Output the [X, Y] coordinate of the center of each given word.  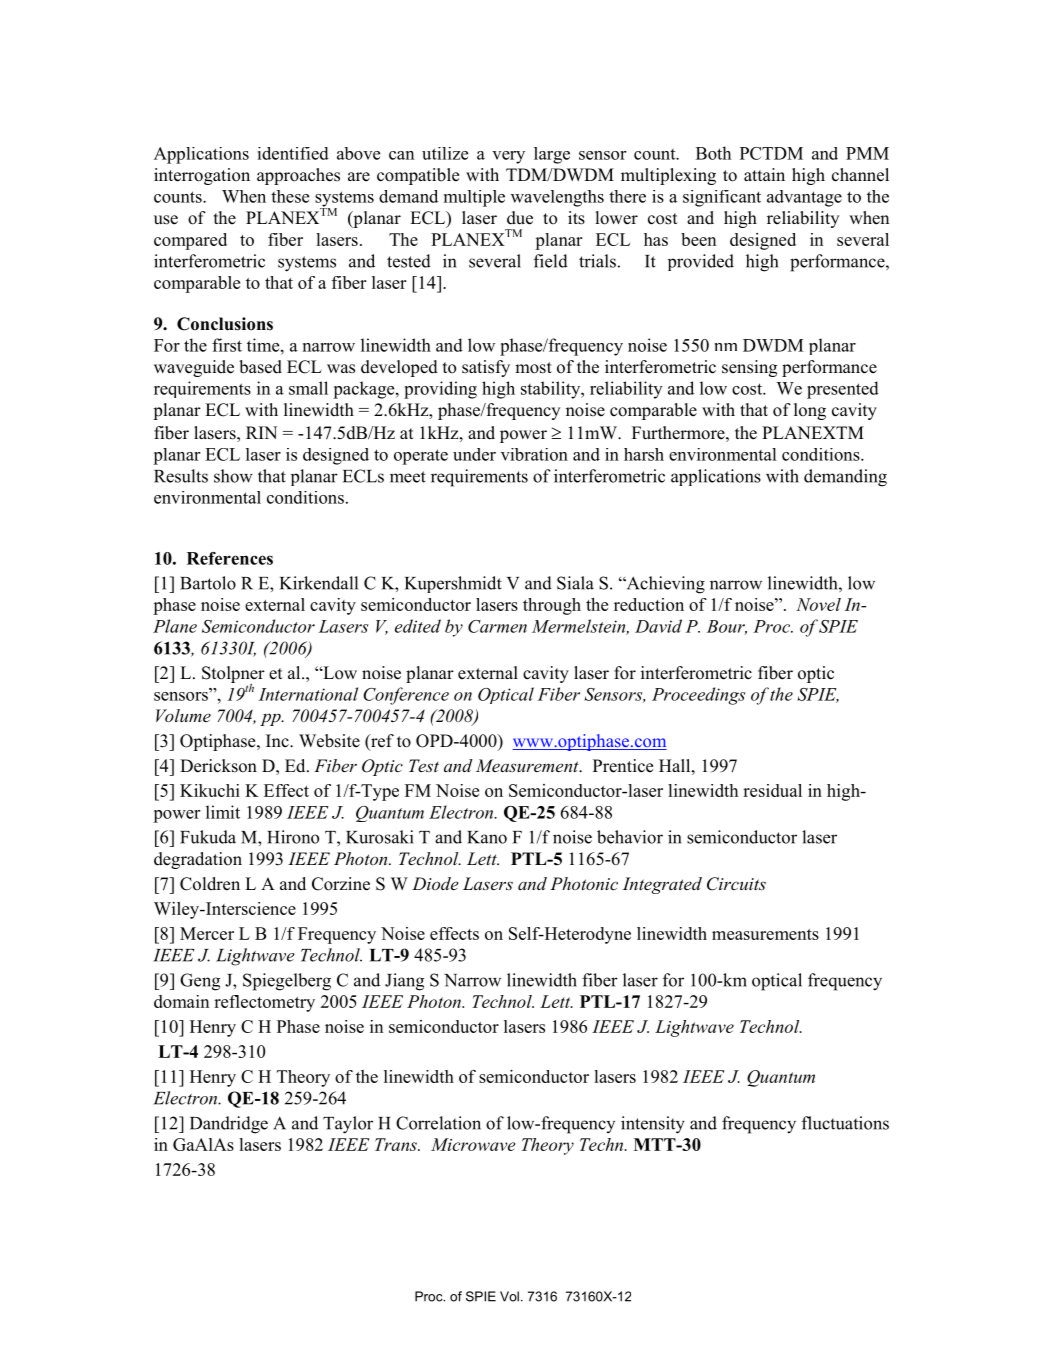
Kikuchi [210, 790]
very [508, 157]
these [290, 196]
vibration [534, 454]
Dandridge [229, 1125]
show [233, 476]
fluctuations [845, 1123]
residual [772, 790]
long [810, 411]
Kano [487, 837]
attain [764, 174]
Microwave [473, 1144]
